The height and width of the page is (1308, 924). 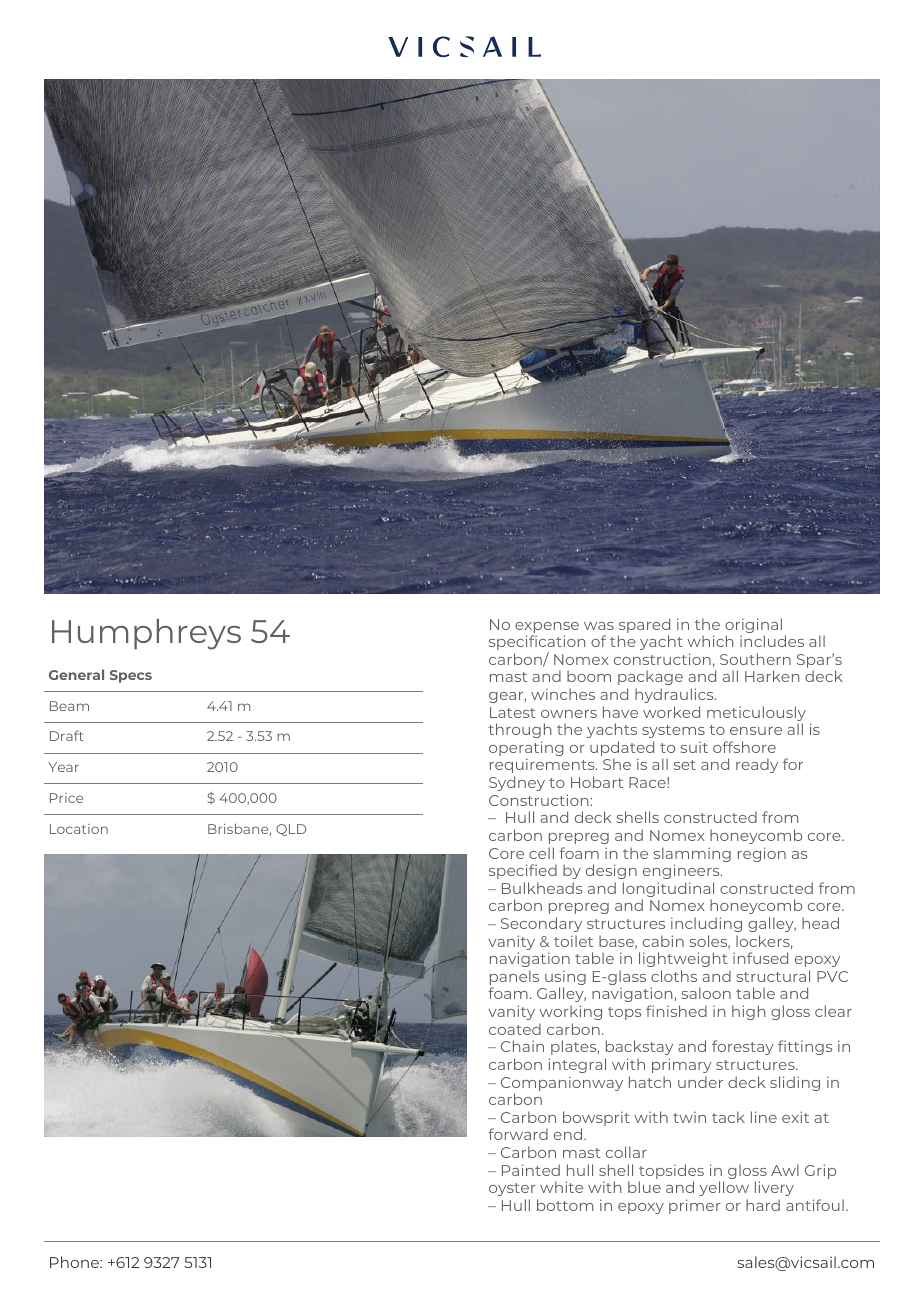 What do you see at coordinates (517, 783) in the page?
I see `Sydney` at bounding box center [517, 783].
